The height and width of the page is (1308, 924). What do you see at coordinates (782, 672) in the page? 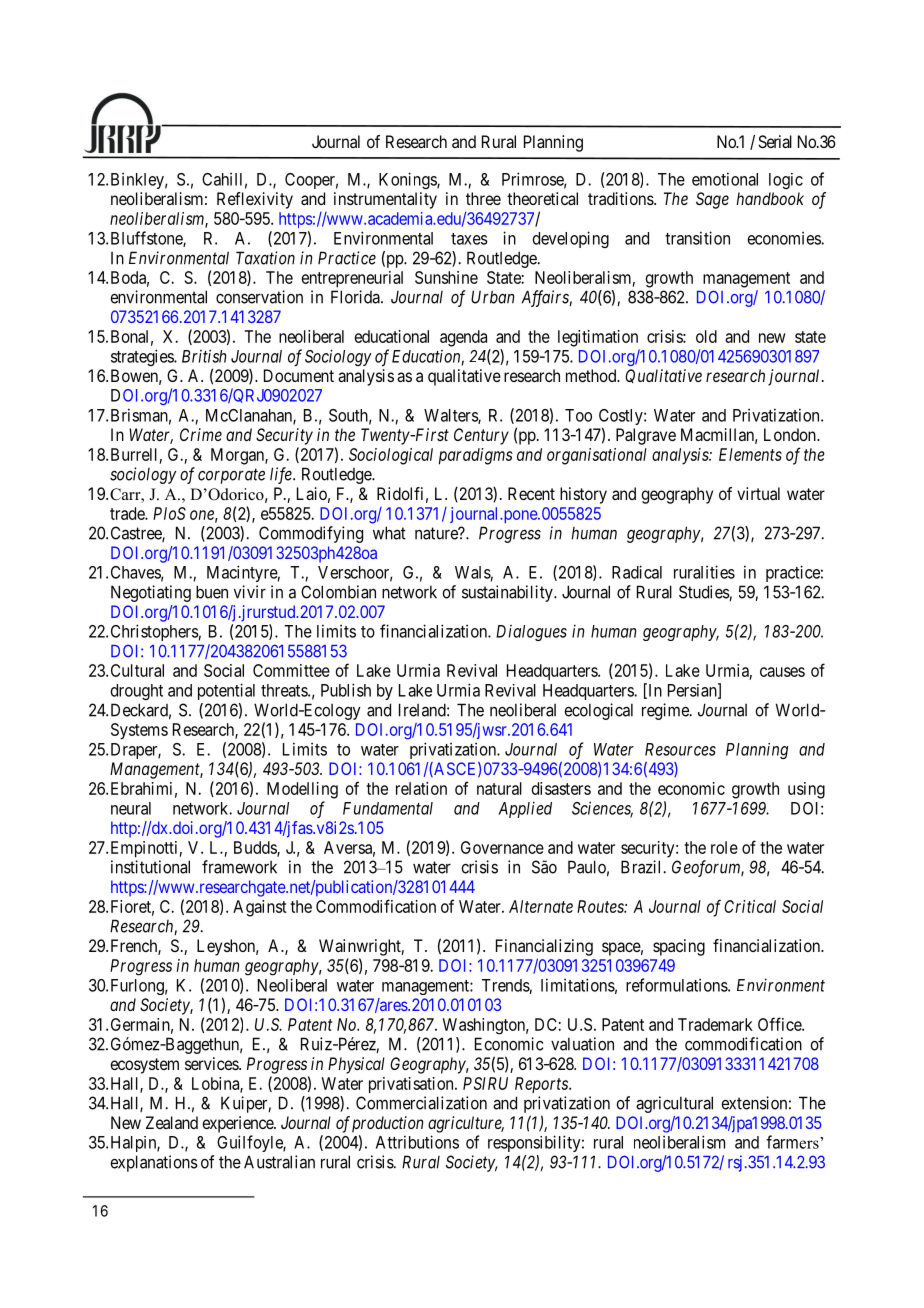
I see `causes` at bounding box center [782, 672].
